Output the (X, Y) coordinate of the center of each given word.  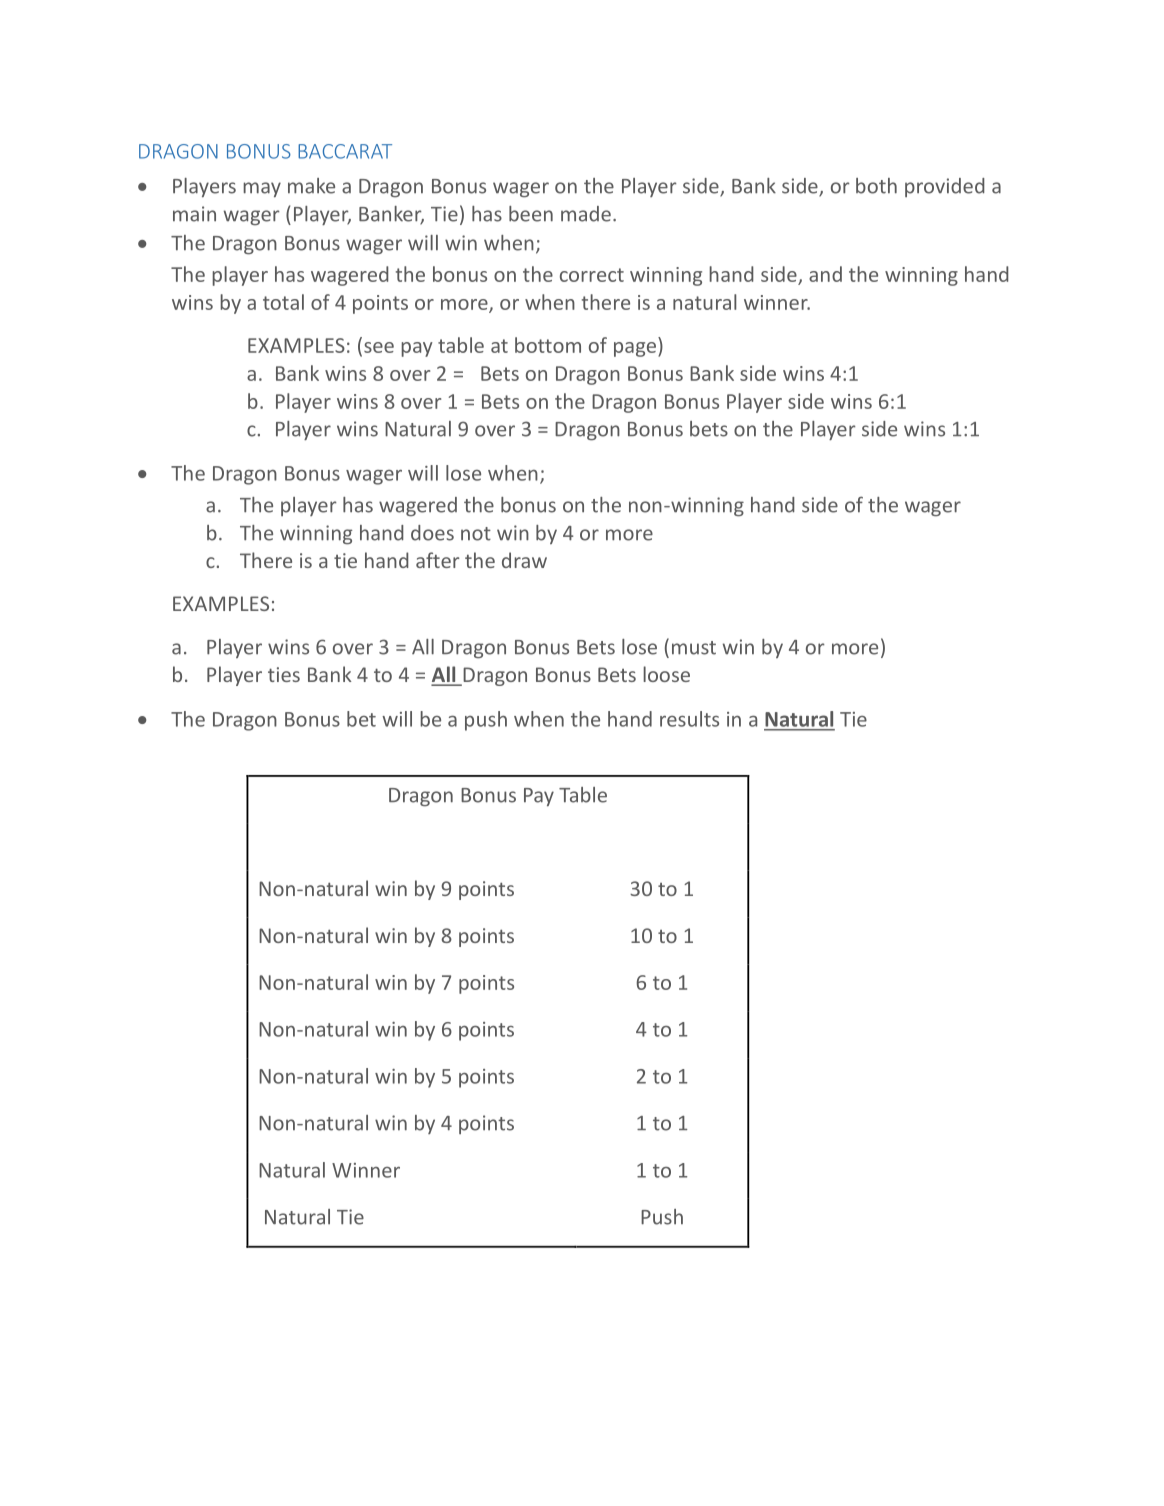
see (379, 347)
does (432, 533)
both (876, 186)
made (586, 214)
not (476, 534)
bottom (548, 345)
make (311, 186)
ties (284, 674)
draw (524, 560)
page (635, 349)
